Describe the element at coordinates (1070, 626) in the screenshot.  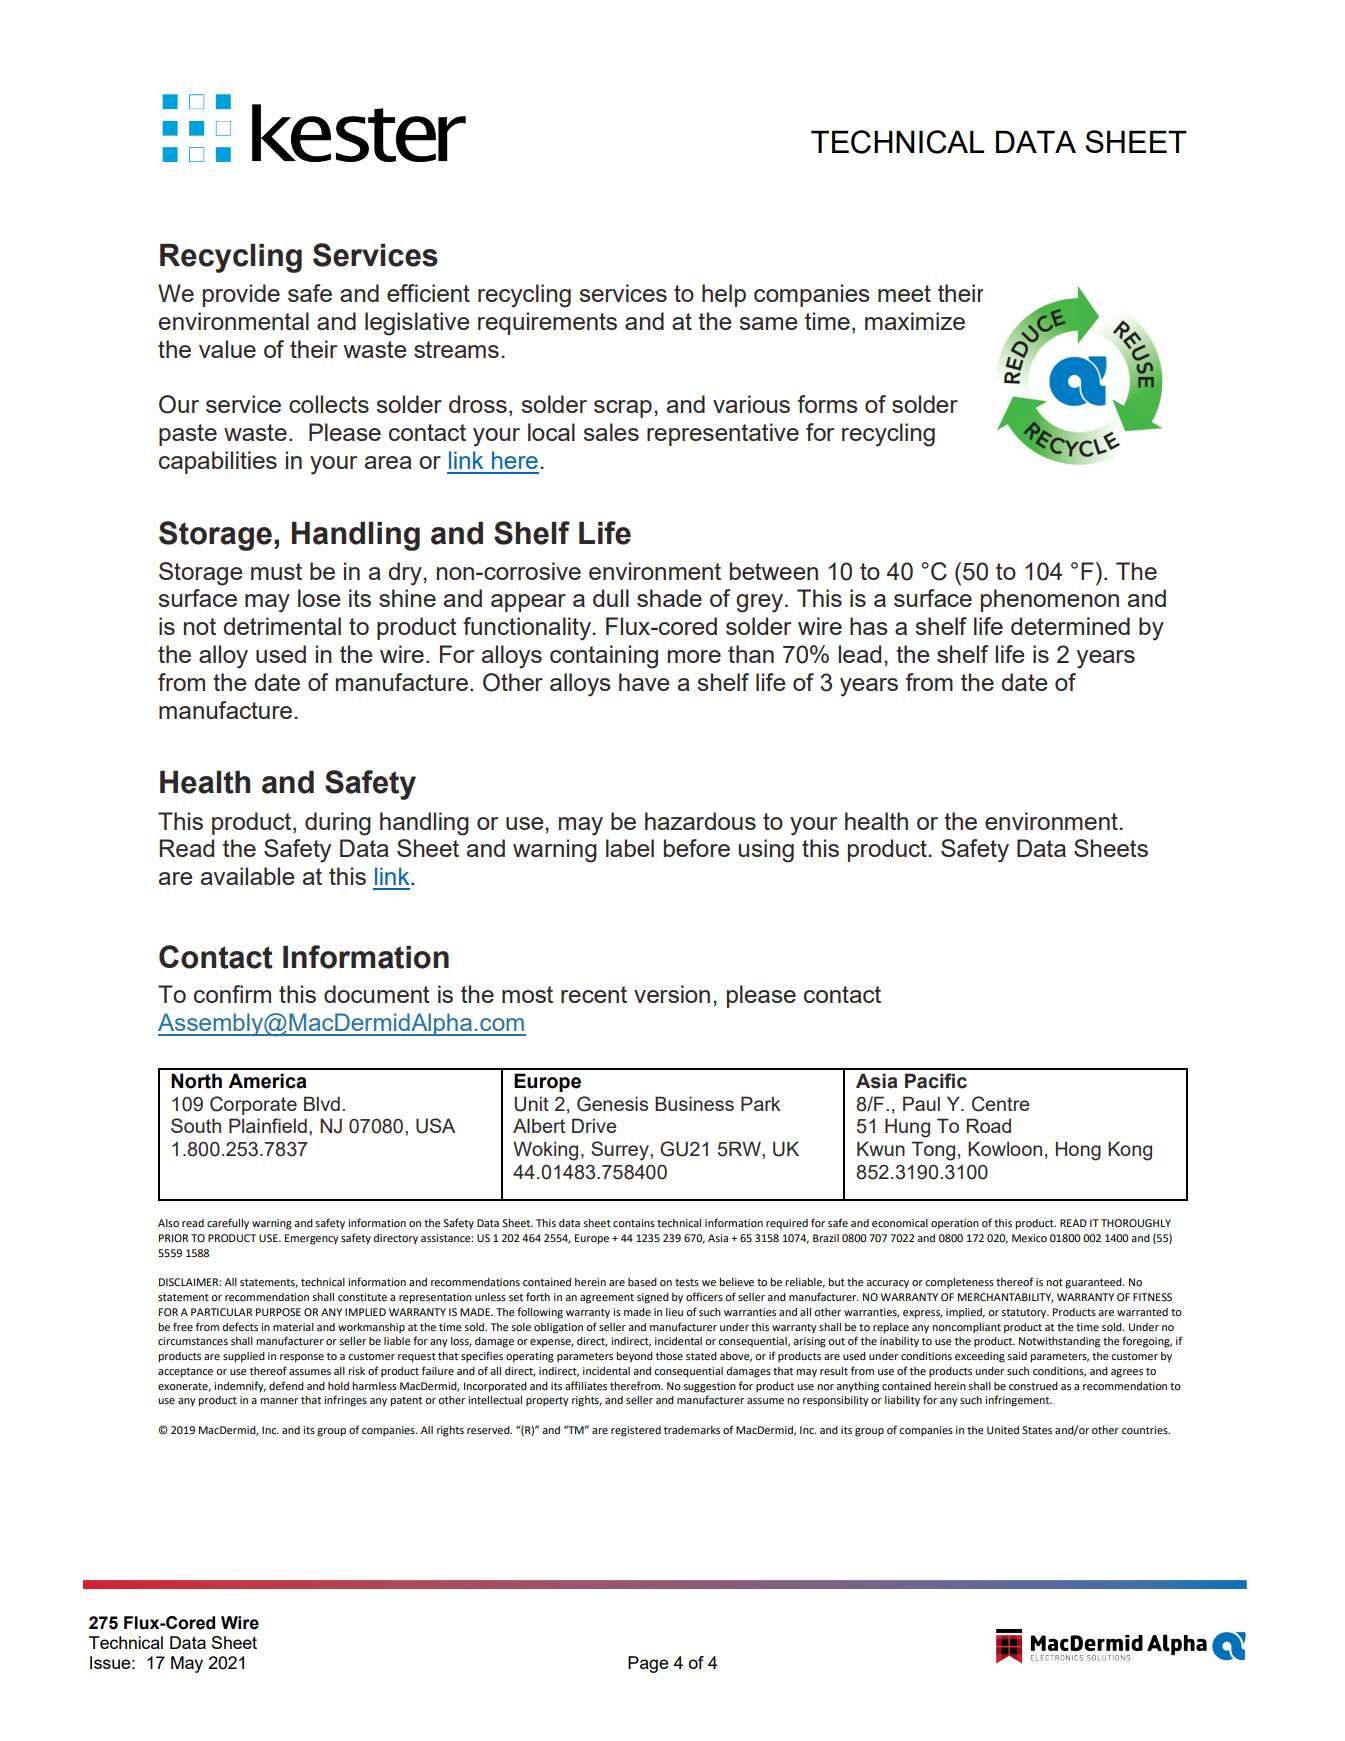
I see `determined` at that location.
